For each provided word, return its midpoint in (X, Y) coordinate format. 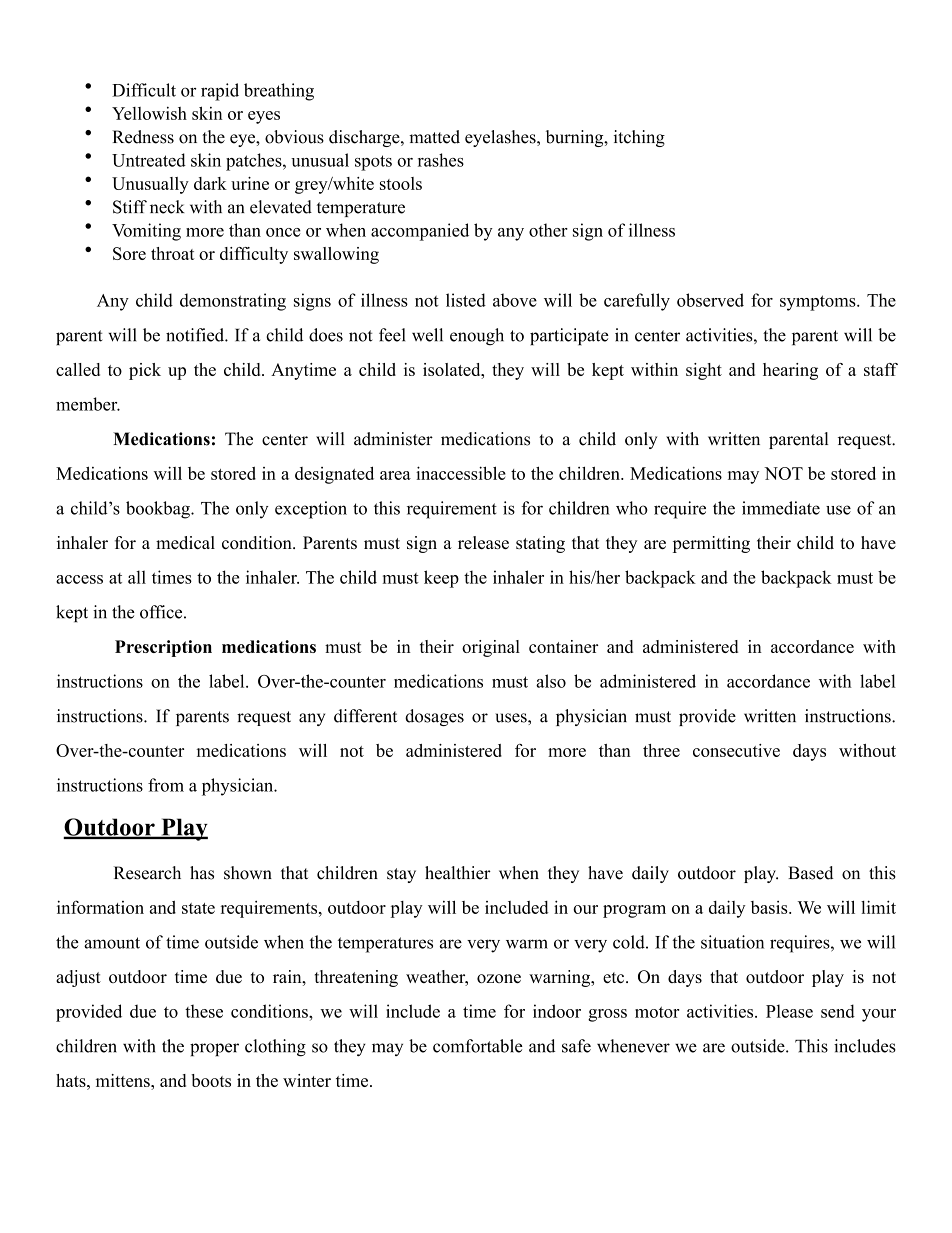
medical (185, 542)
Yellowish (149, 113)
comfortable (478, 1046)
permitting (711, 544)
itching (639, 138)
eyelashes (501, 138)
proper (214, 1049)
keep (441, 579)
